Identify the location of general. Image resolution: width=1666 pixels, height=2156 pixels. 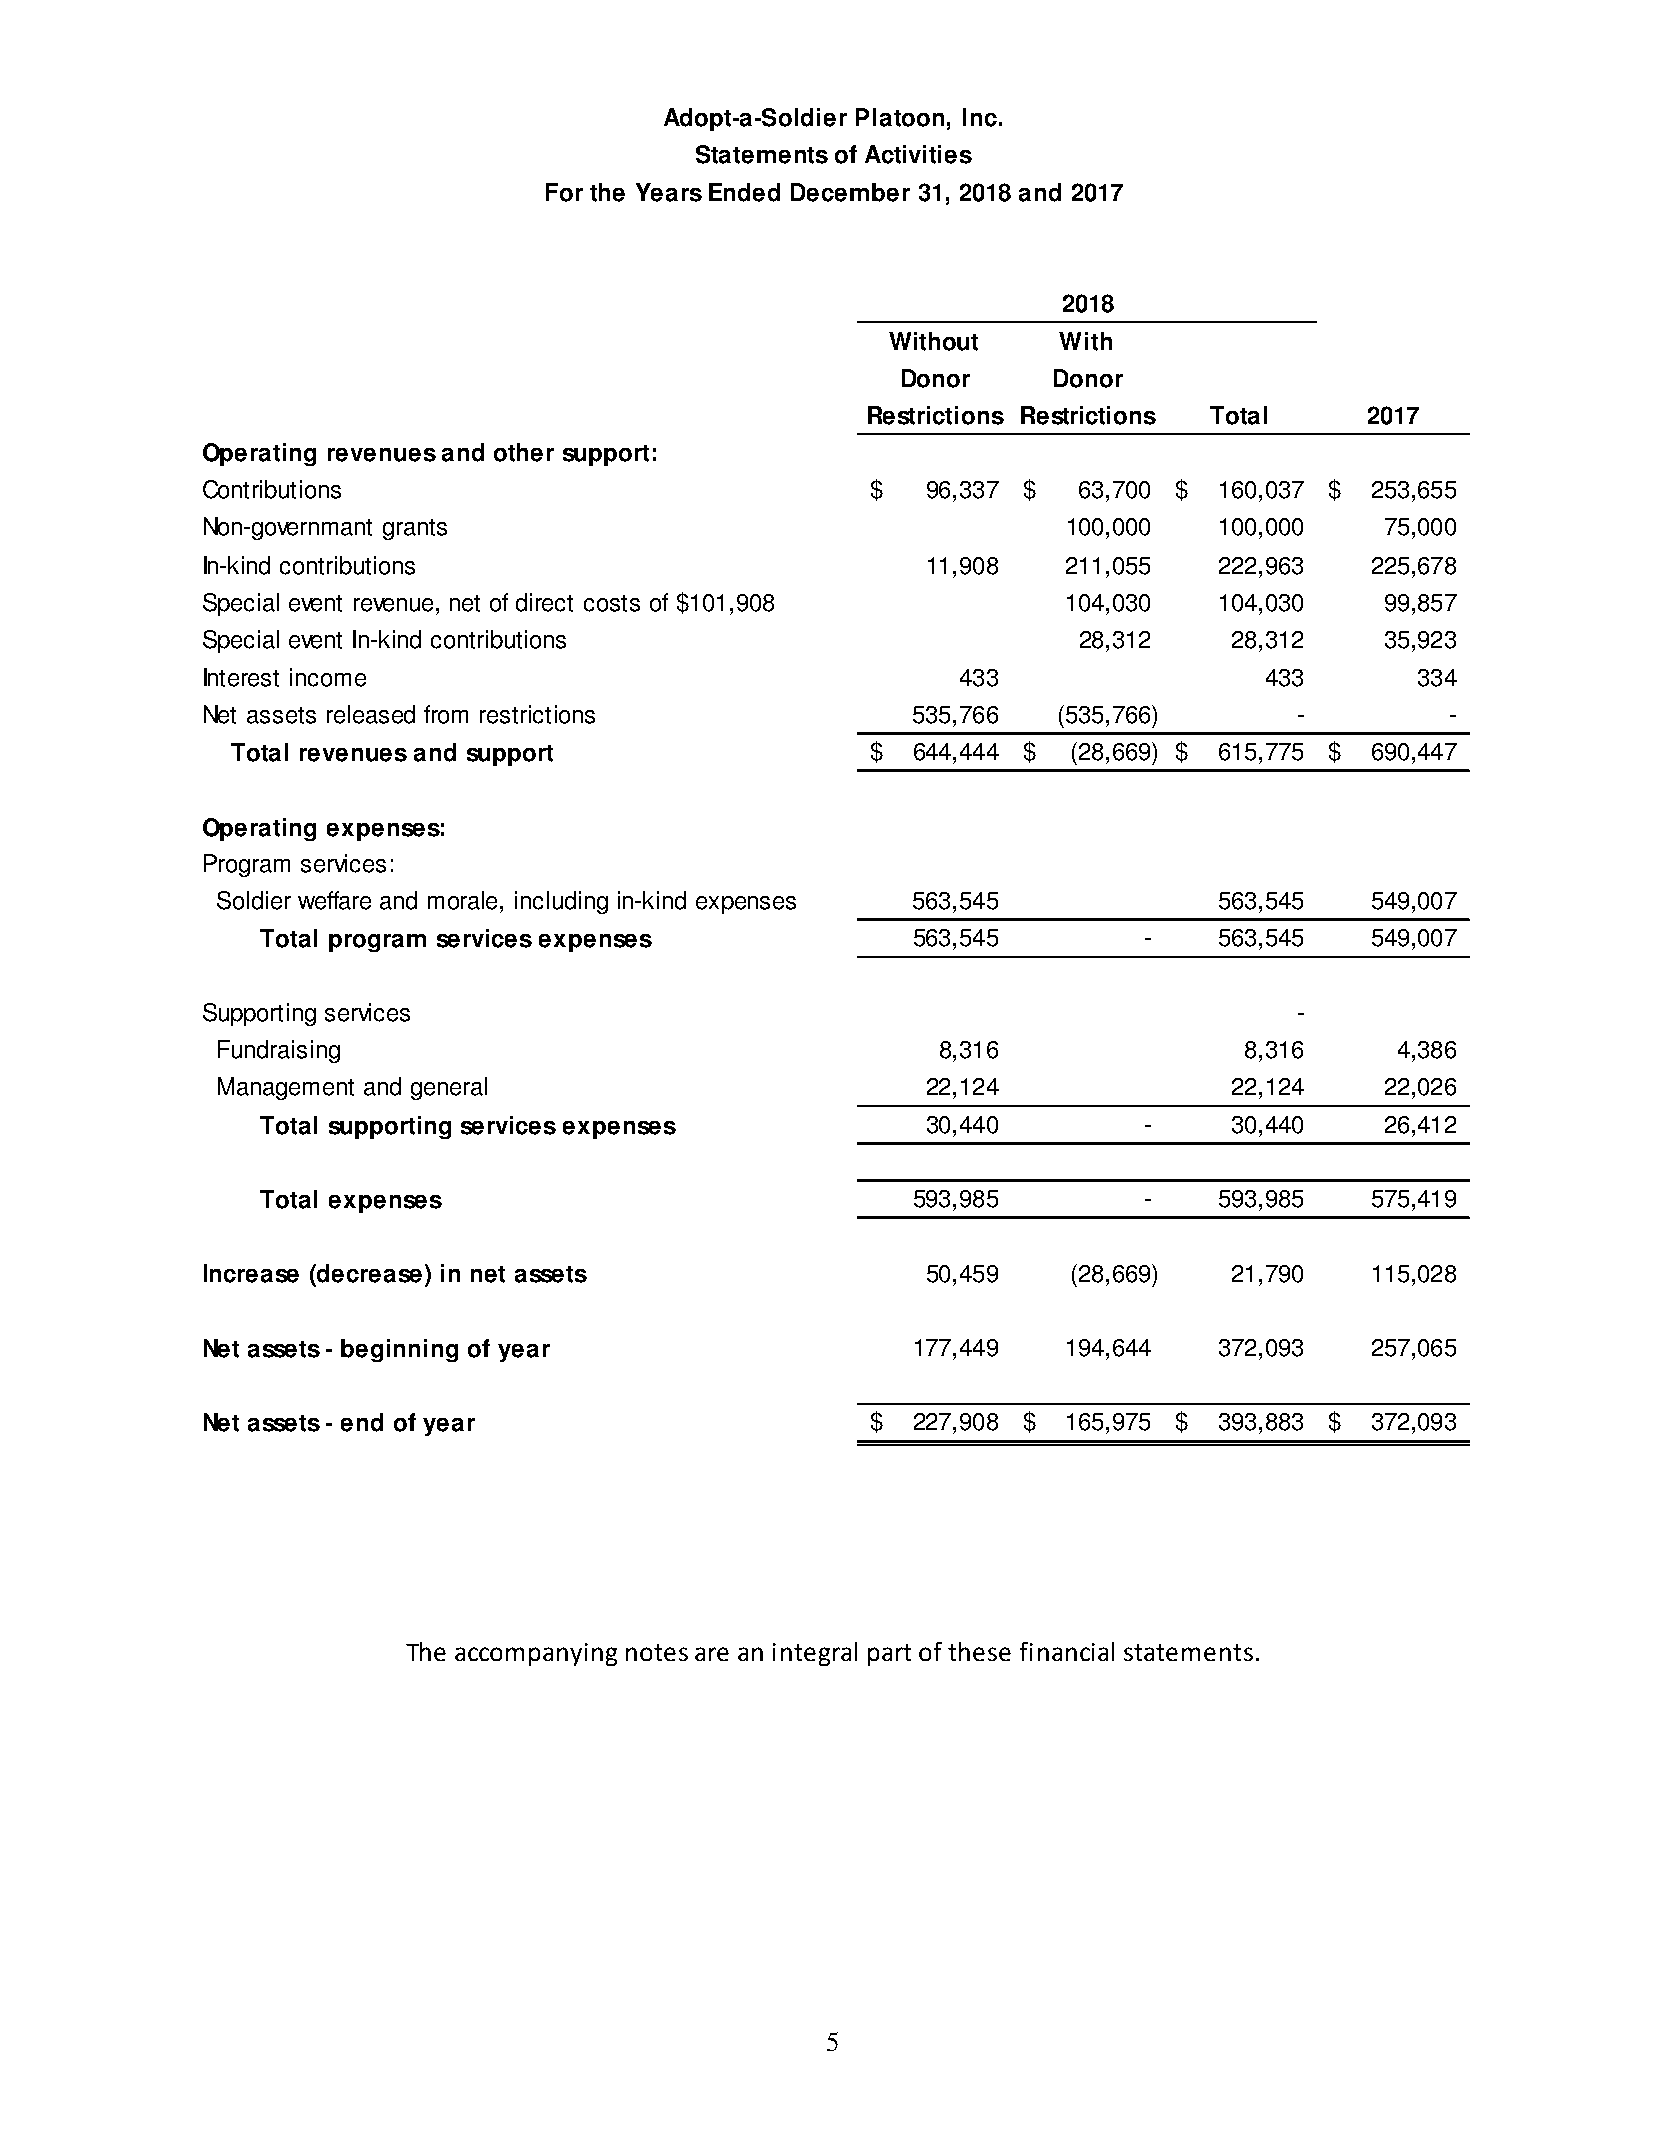
(449, 1088).
